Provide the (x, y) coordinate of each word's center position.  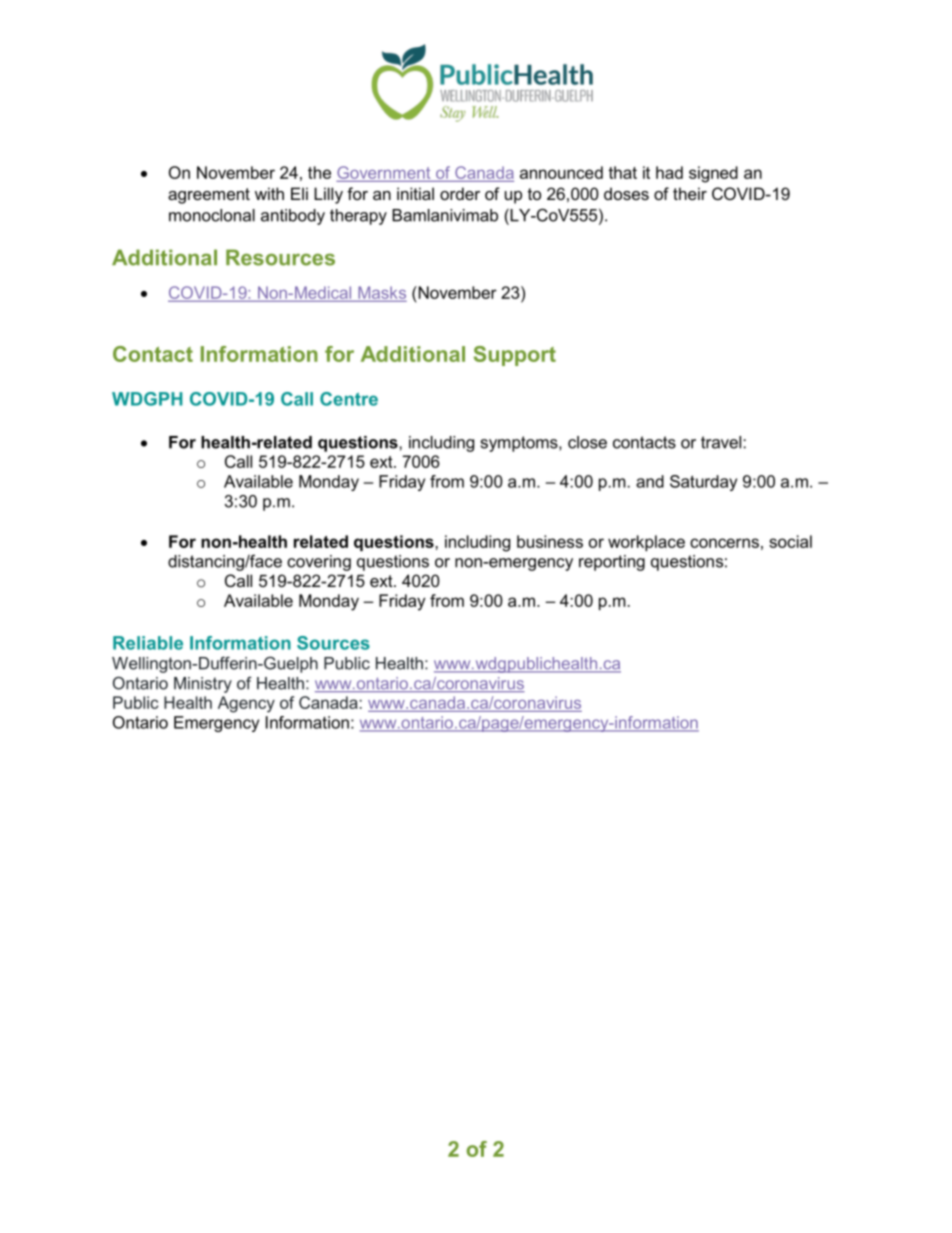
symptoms (520, 444)
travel (722, 442)
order (460, 193)
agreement (209, 196)
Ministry (203, 685)
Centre (349, 399)
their (690, 193)
